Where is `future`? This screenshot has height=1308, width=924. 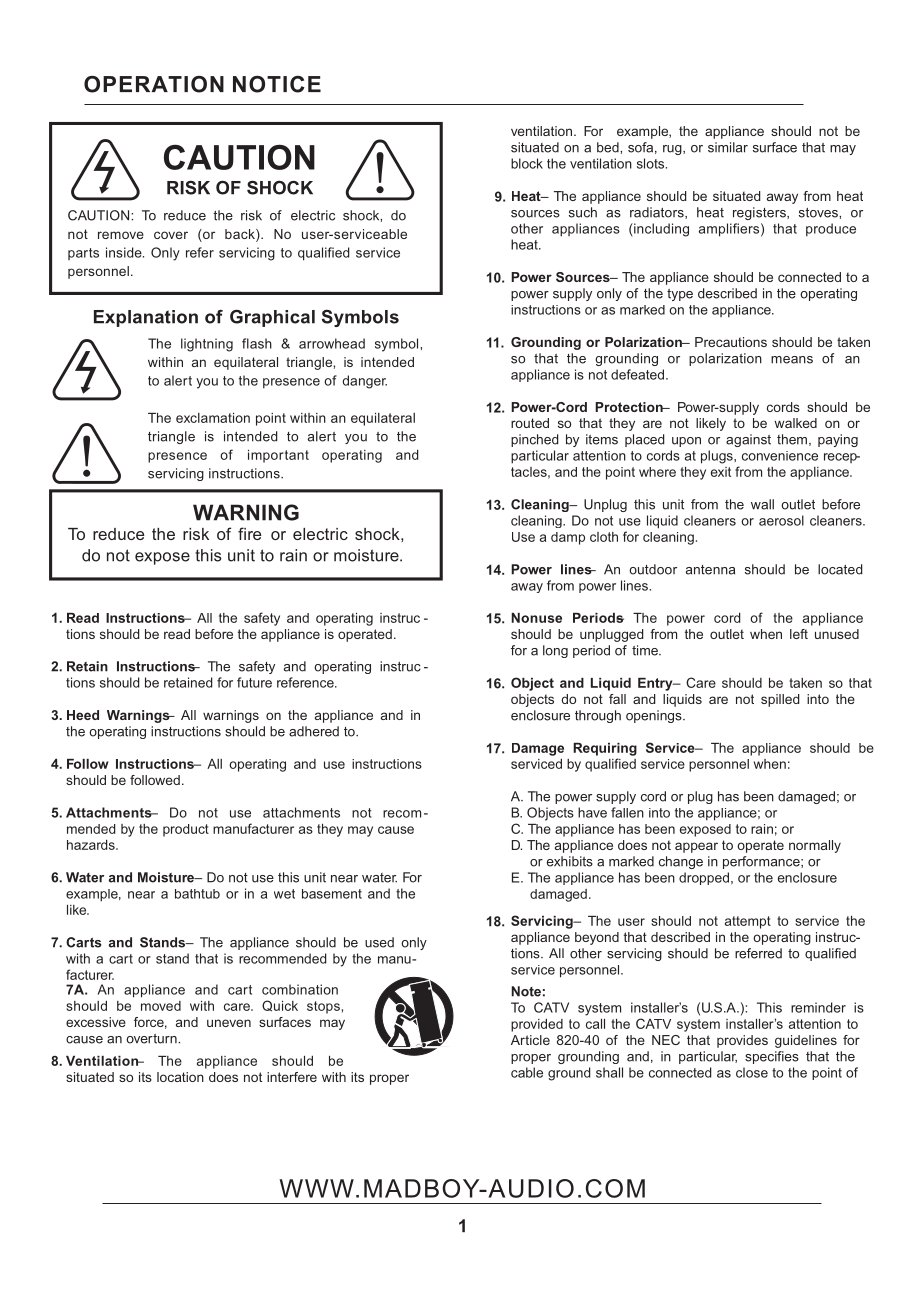 future is located at coordinates (254, 682).
